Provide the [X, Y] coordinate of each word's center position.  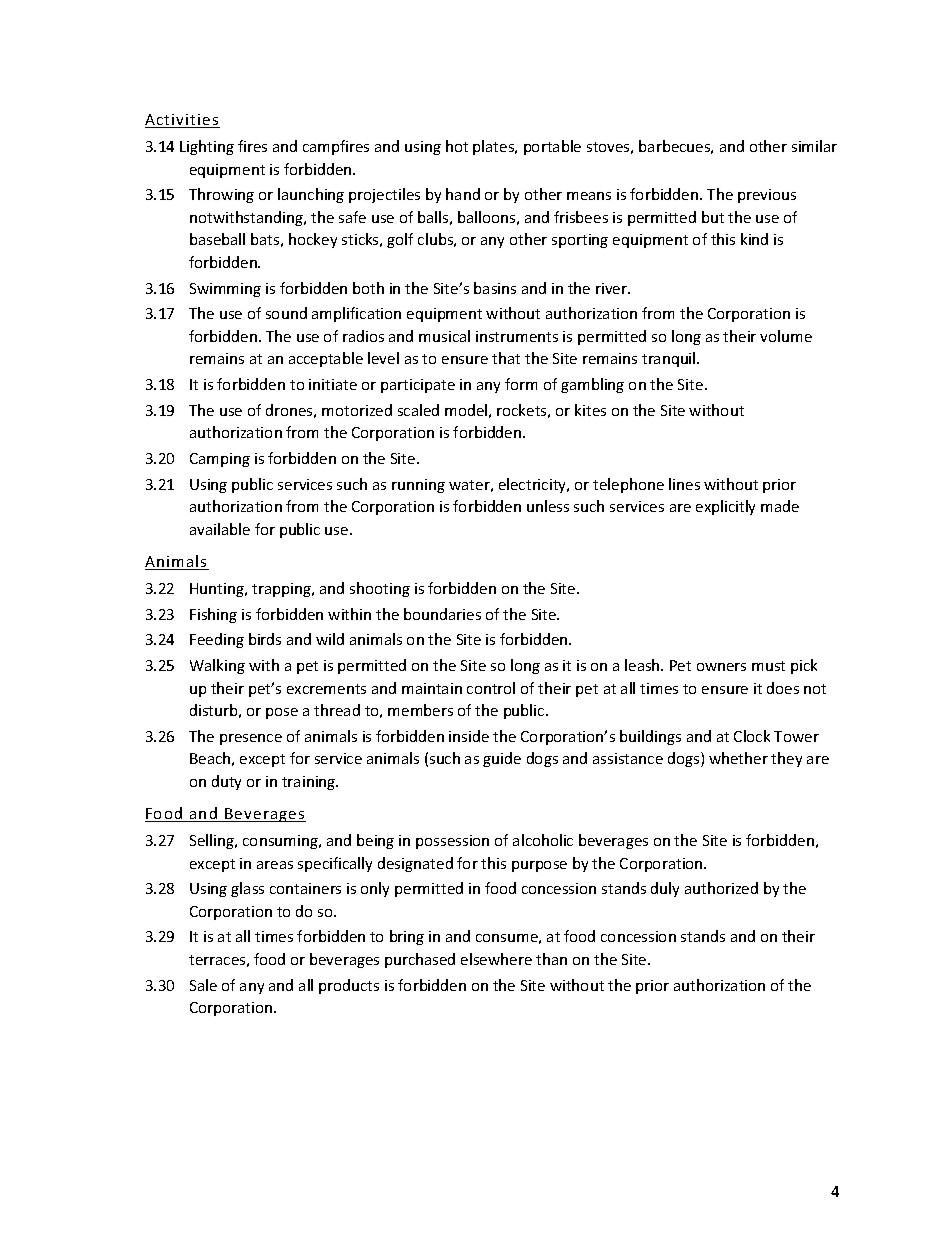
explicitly [725, 507]
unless [548, 506]
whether [738, 758]
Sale [203, 985]
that [506, 358]
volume [786, 336]
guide [502, 759]
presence [251, 739]
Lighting [207, 147]
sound [286, 313]
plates [495, 147]
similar [814, 146]
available [220, 529]
